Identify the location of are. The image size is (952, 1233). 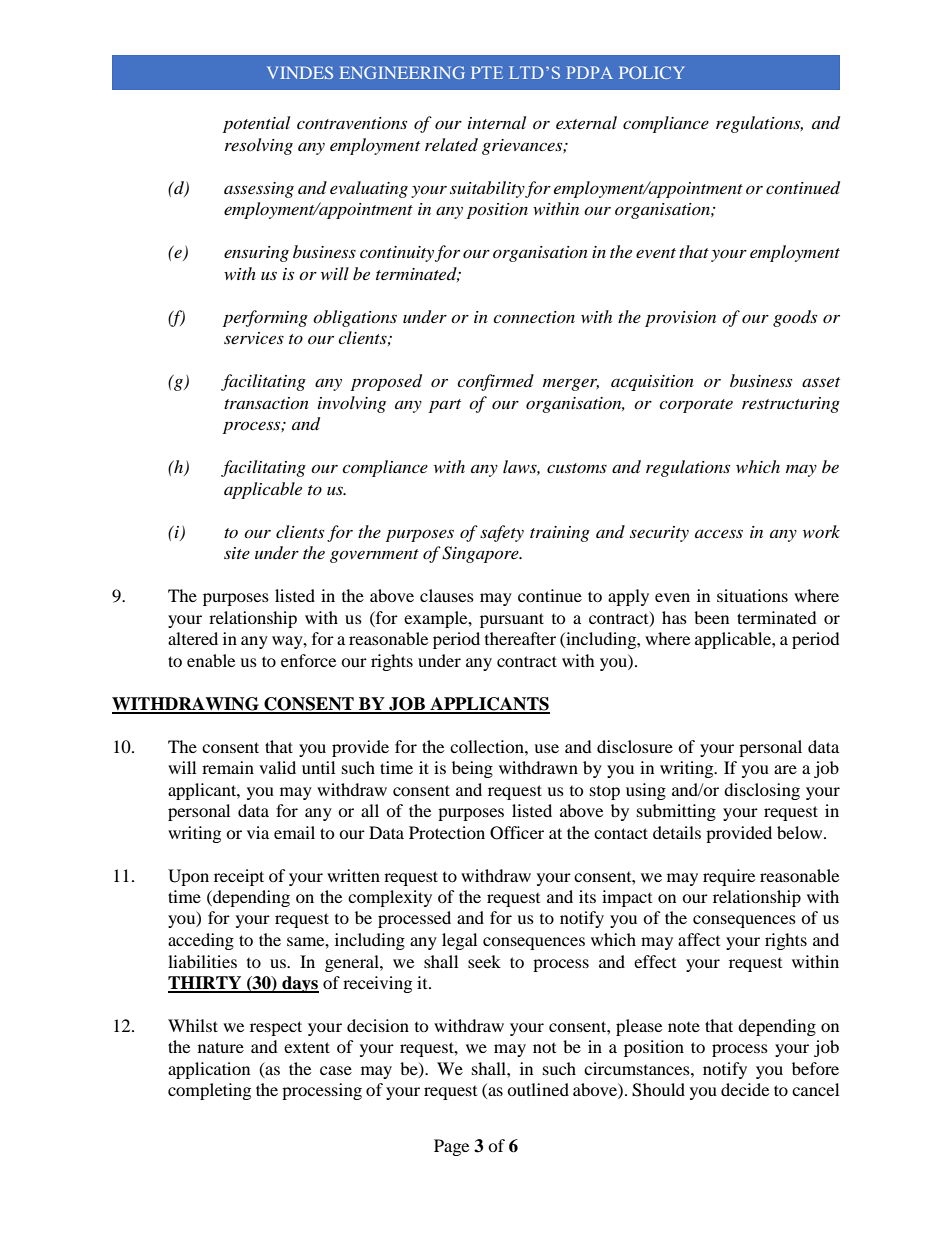
(785, 769).
